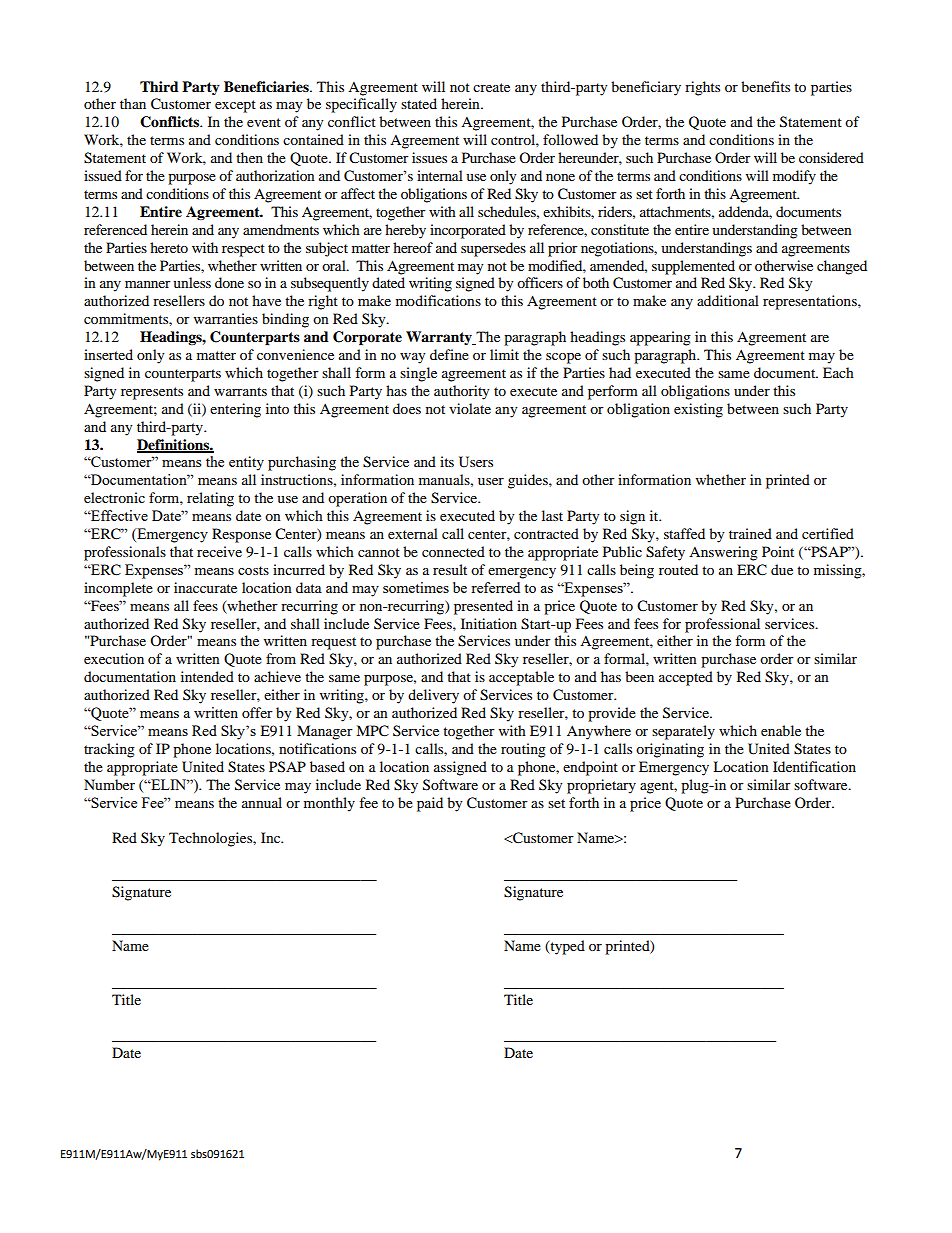 This screenshot has height=1233, width=952. Describe the element at coordinates (470, 408) in the screenshot. I see `violate` at that location.
